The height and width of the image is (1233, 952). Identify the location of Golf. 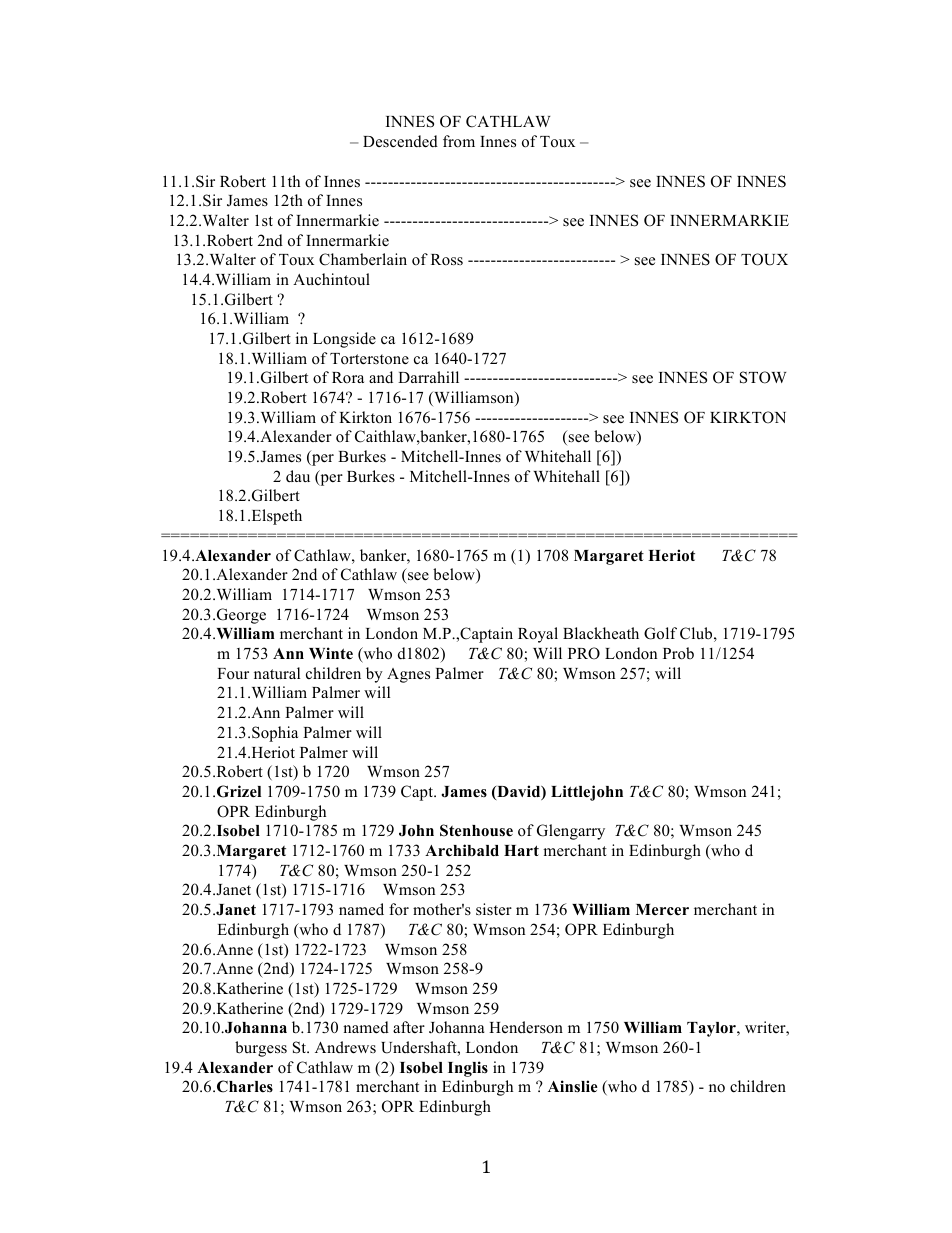
(660, 633).
